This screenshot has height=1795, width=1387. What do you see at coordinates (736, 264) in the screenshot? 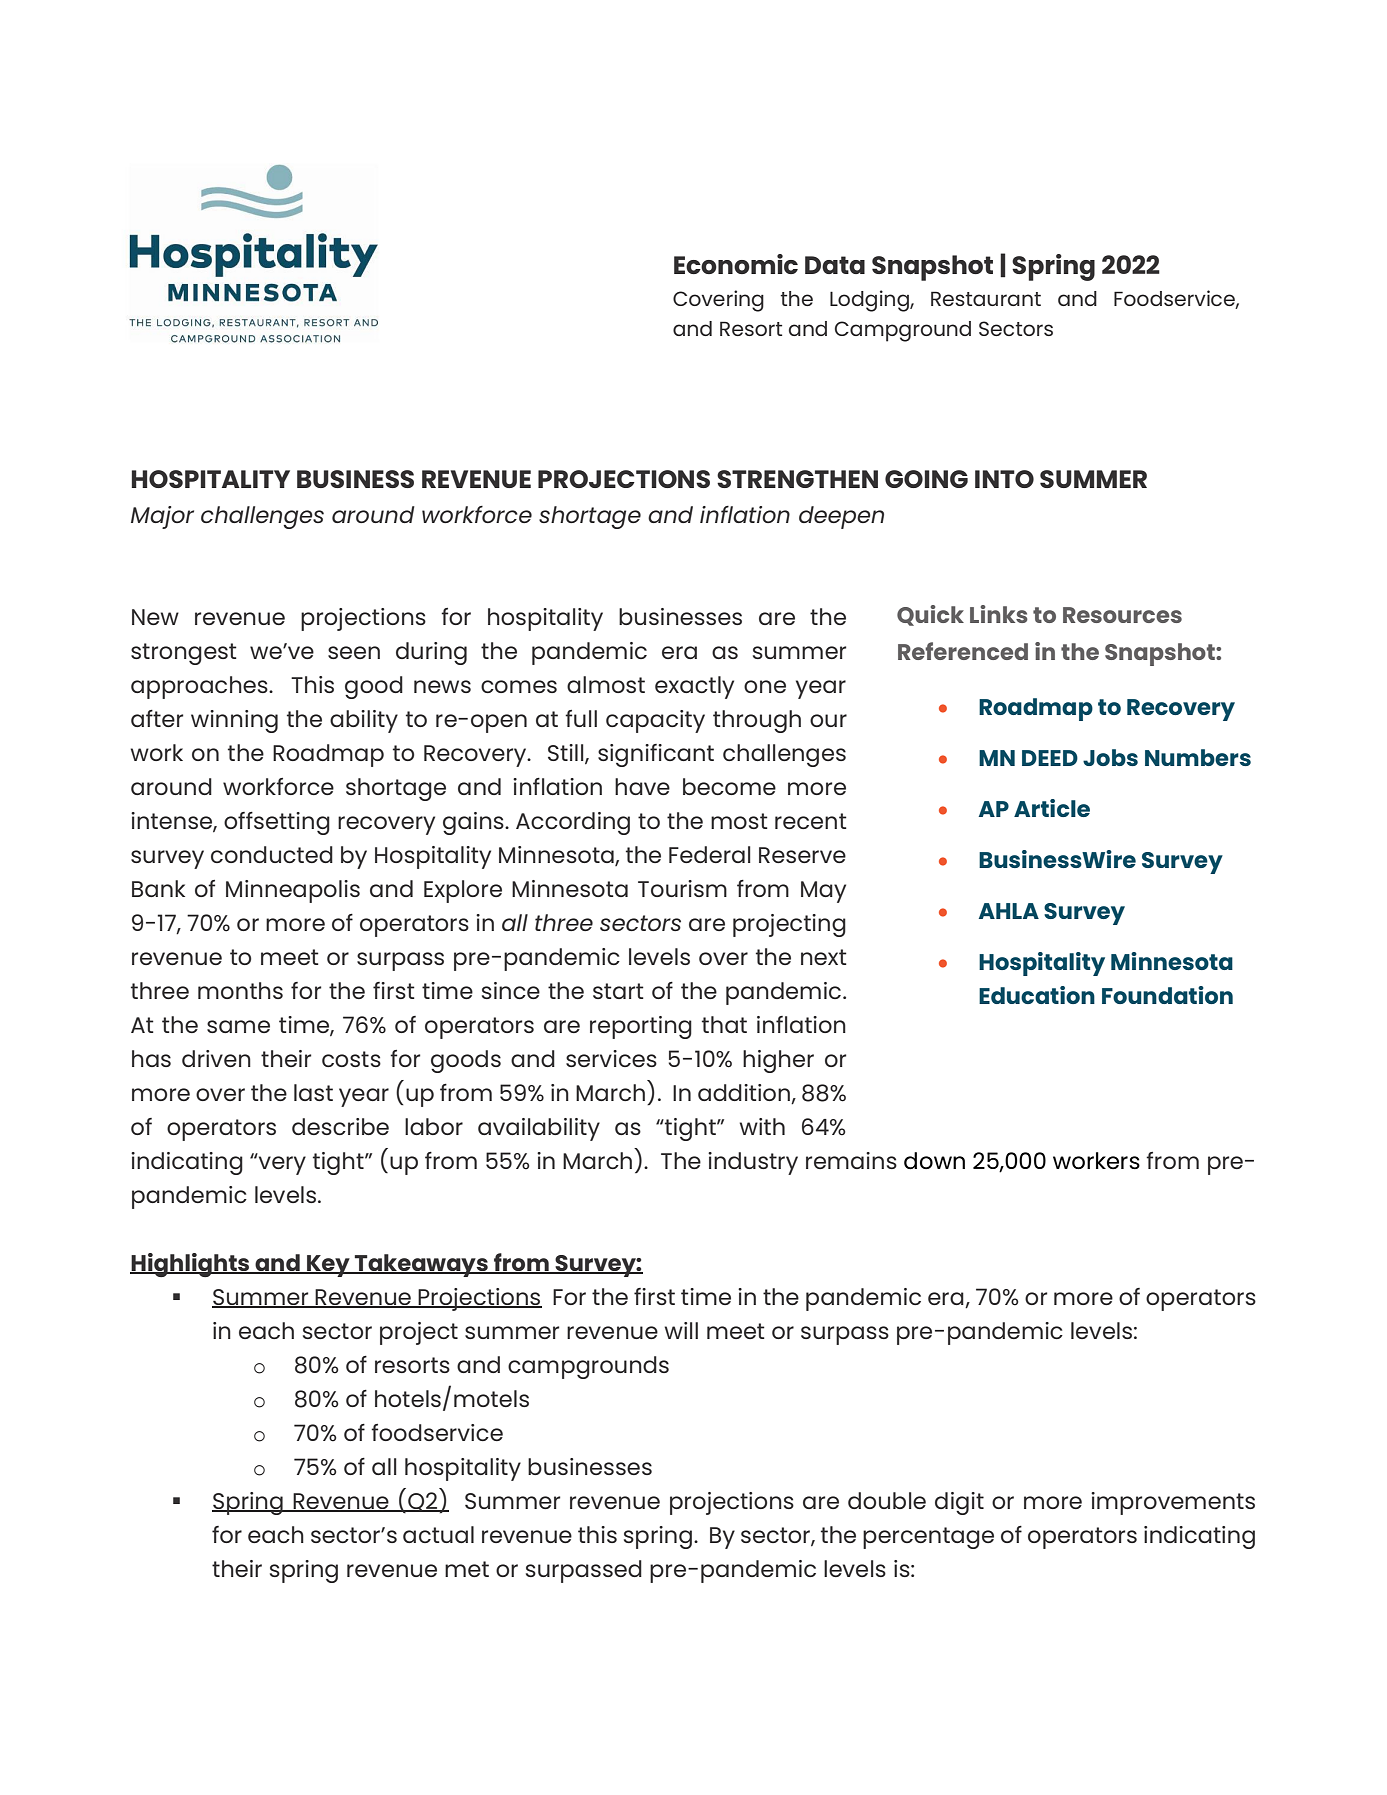
I see `Economic` at bounding box center [736, 264].
